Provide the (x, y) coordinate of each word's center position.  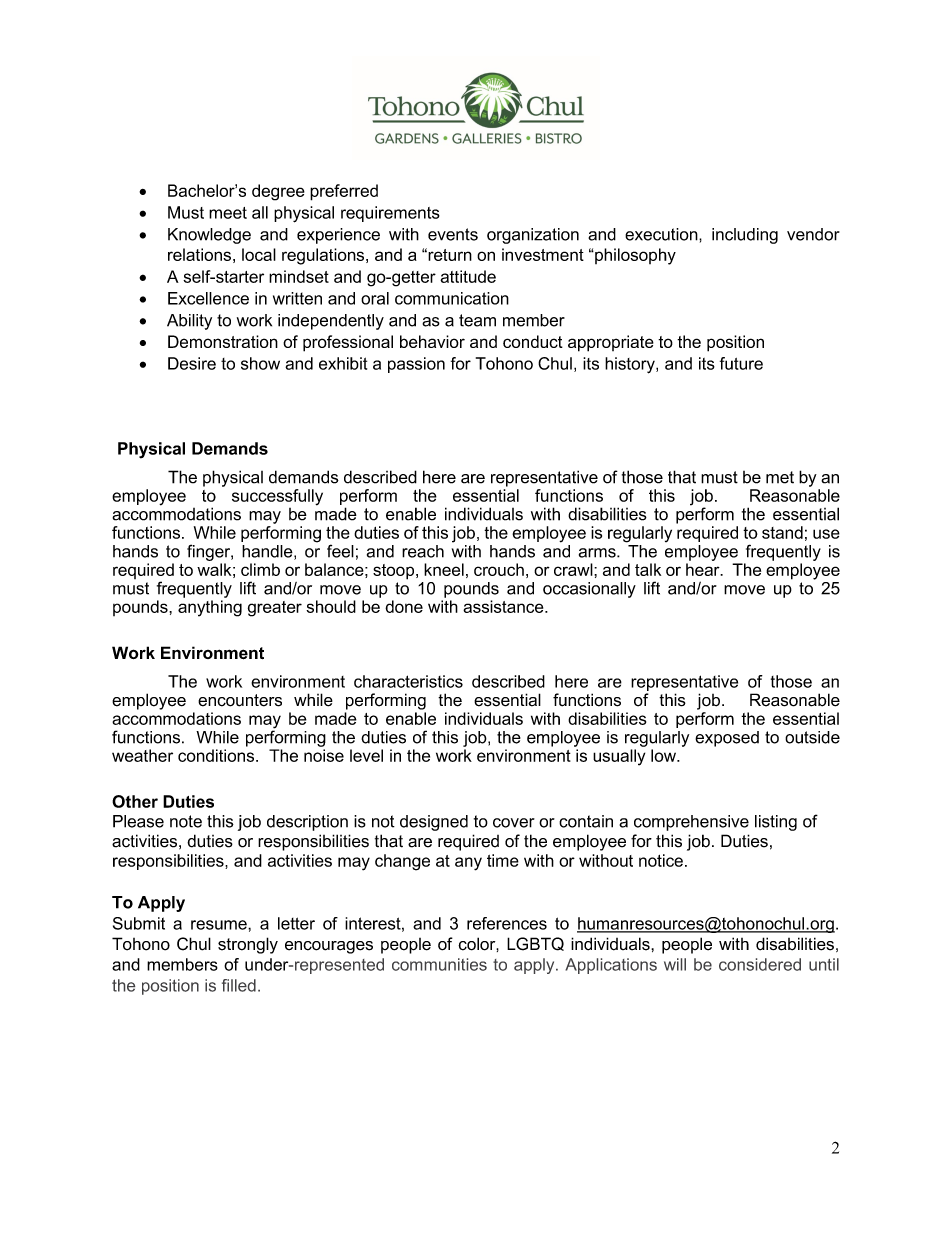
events (453, 234)
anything (210, 608)
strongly (248, 945)
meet (228, 213)
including (745, 236)
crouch (499, 569)
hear (704, 569)
